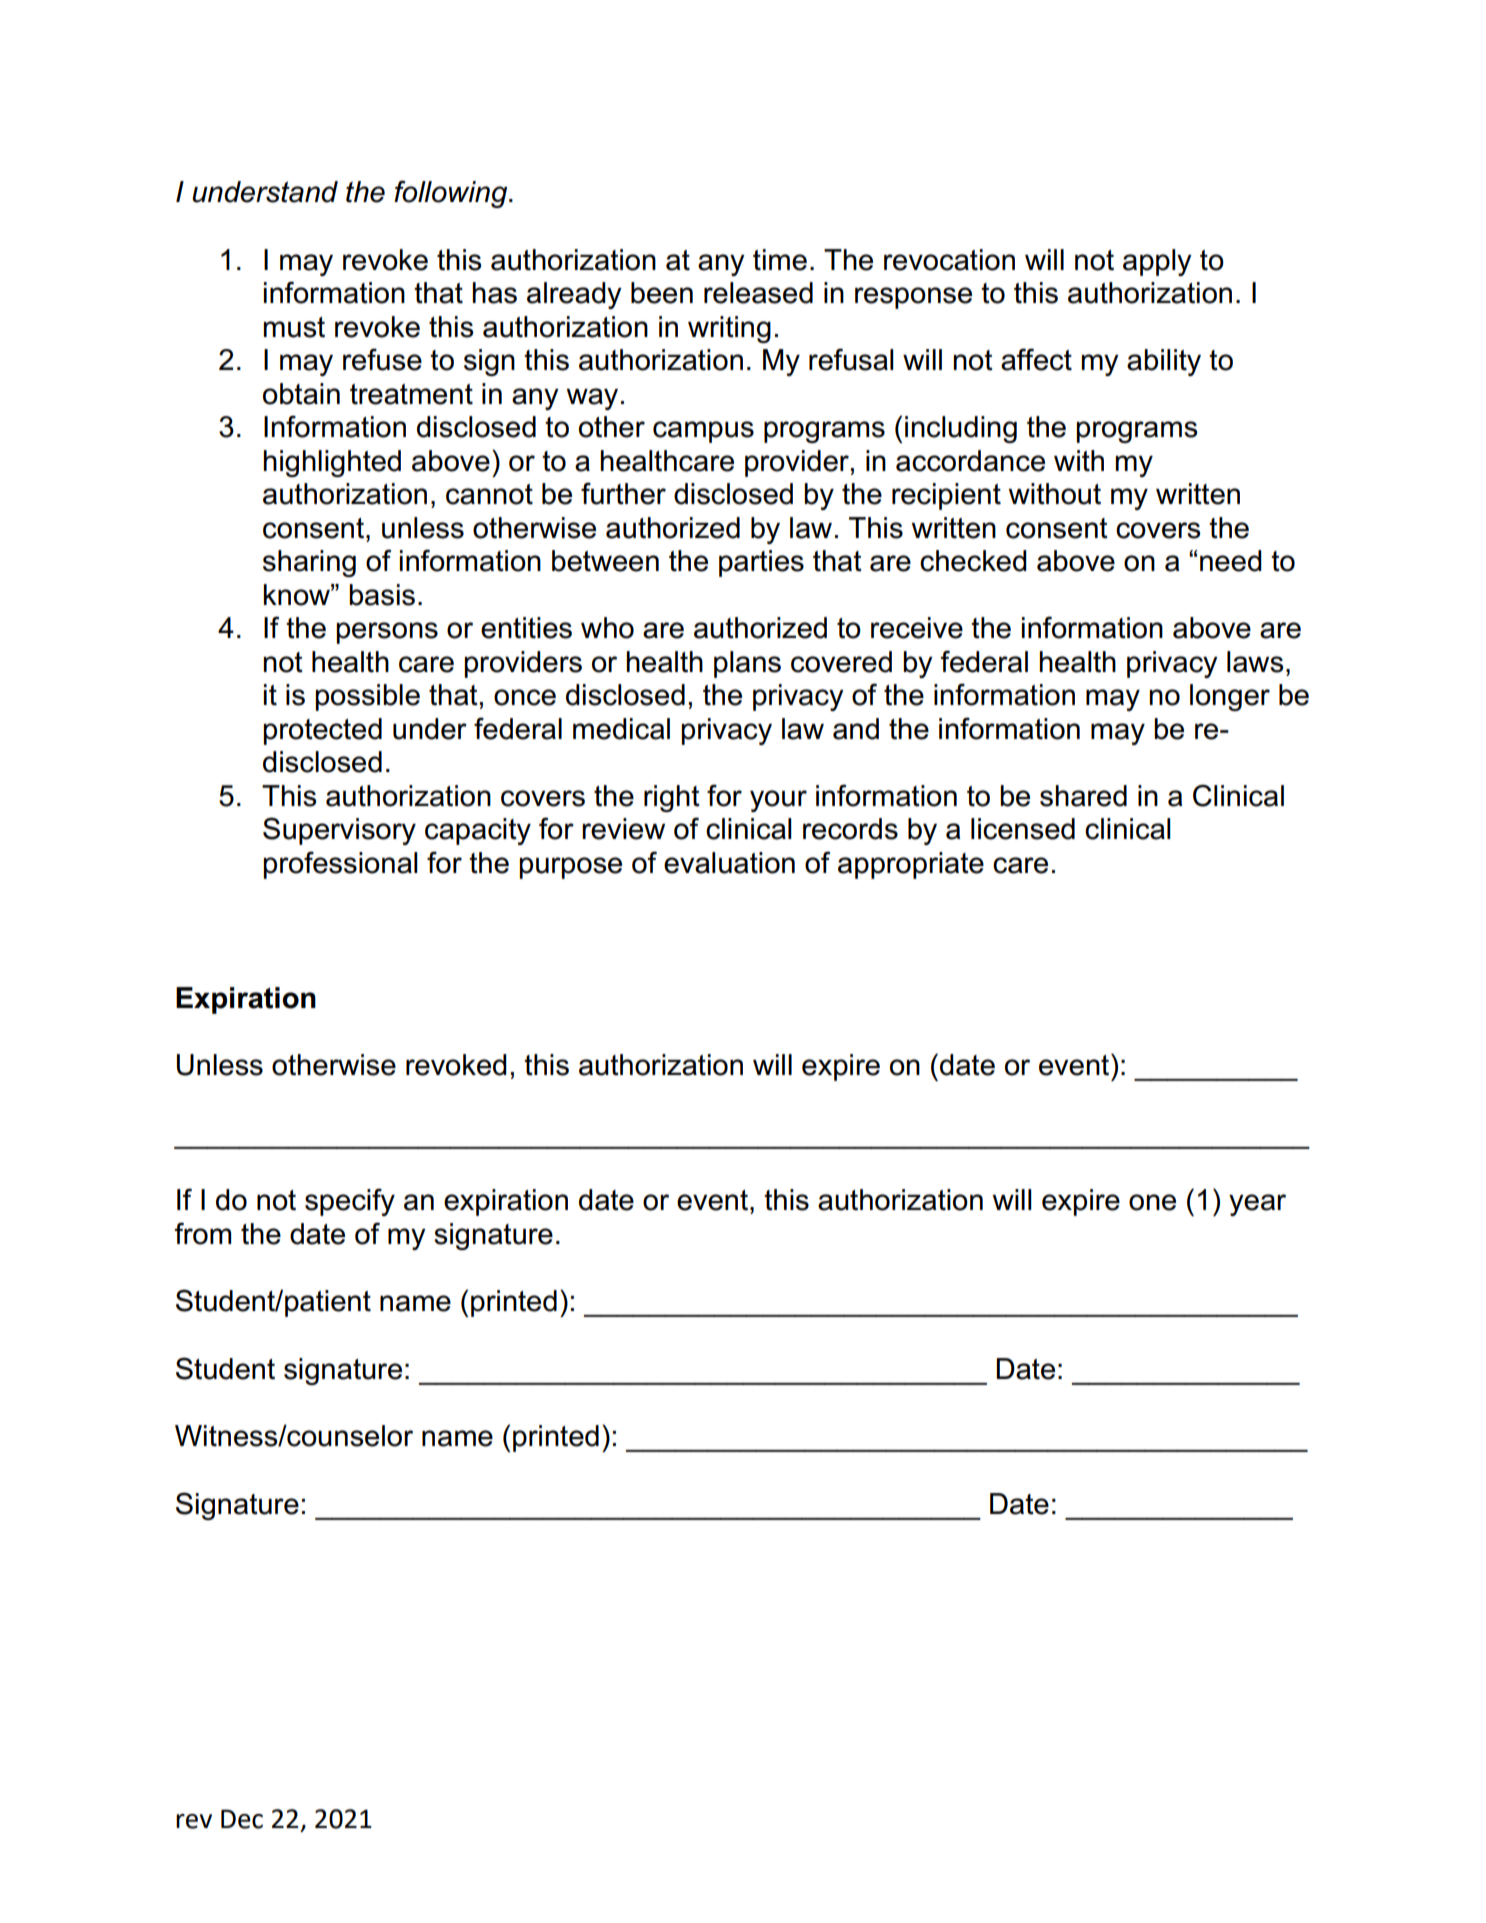 This screenshot has height=1923, width=1486. I want to click on must, so click(294, 327).
